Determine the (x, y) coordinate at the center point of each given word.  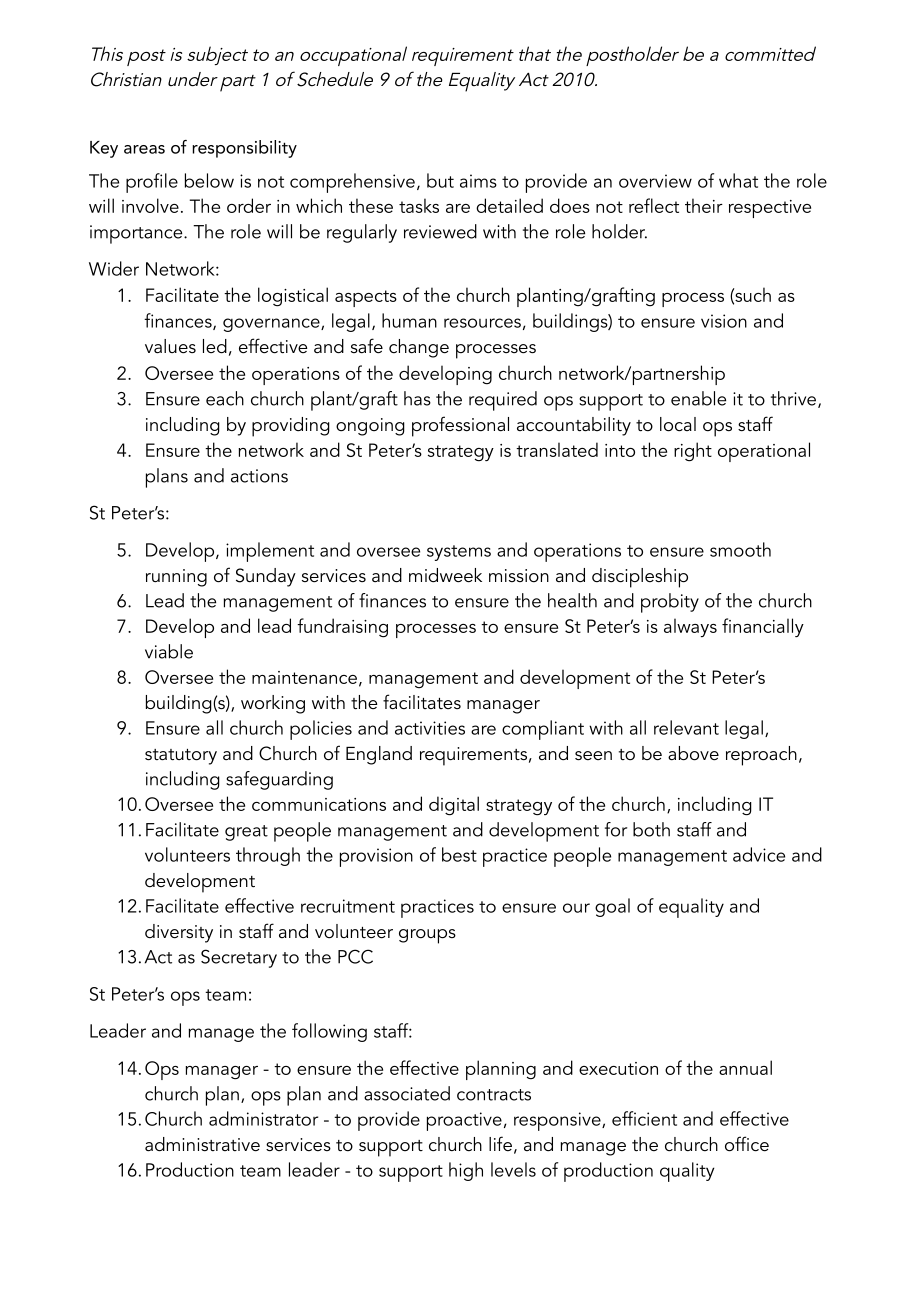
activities (430, 728)
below (209, 180)
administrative (202, 1144)
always (690, 627)
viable (169, 651)
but (440, 180)
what (738, 180)
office (747, 1144)
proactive (464, 1121)
